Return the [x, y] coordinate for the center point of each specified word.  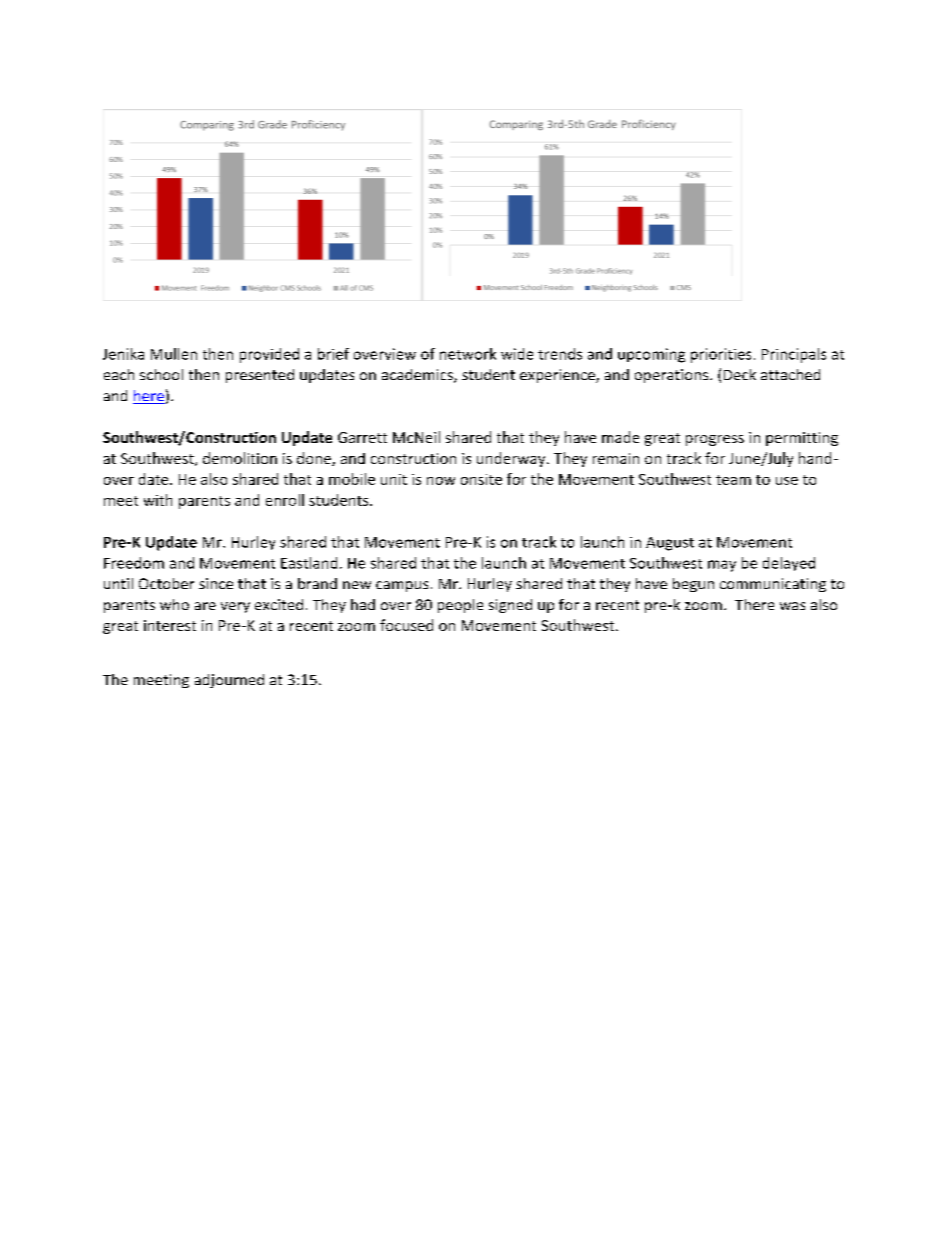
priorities [721, 355]
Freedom [134, 563]
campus [402, 586]
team [733, 480]
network [468, 354]
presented [260, 376]
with [158, 500]
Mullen [174, 354]
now [441, 481]
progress [715, 440]
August [670, 544]
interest [170, 625]
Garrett [362, 437]
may [722, 566]
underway [512, 459]
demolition [240, 458]
